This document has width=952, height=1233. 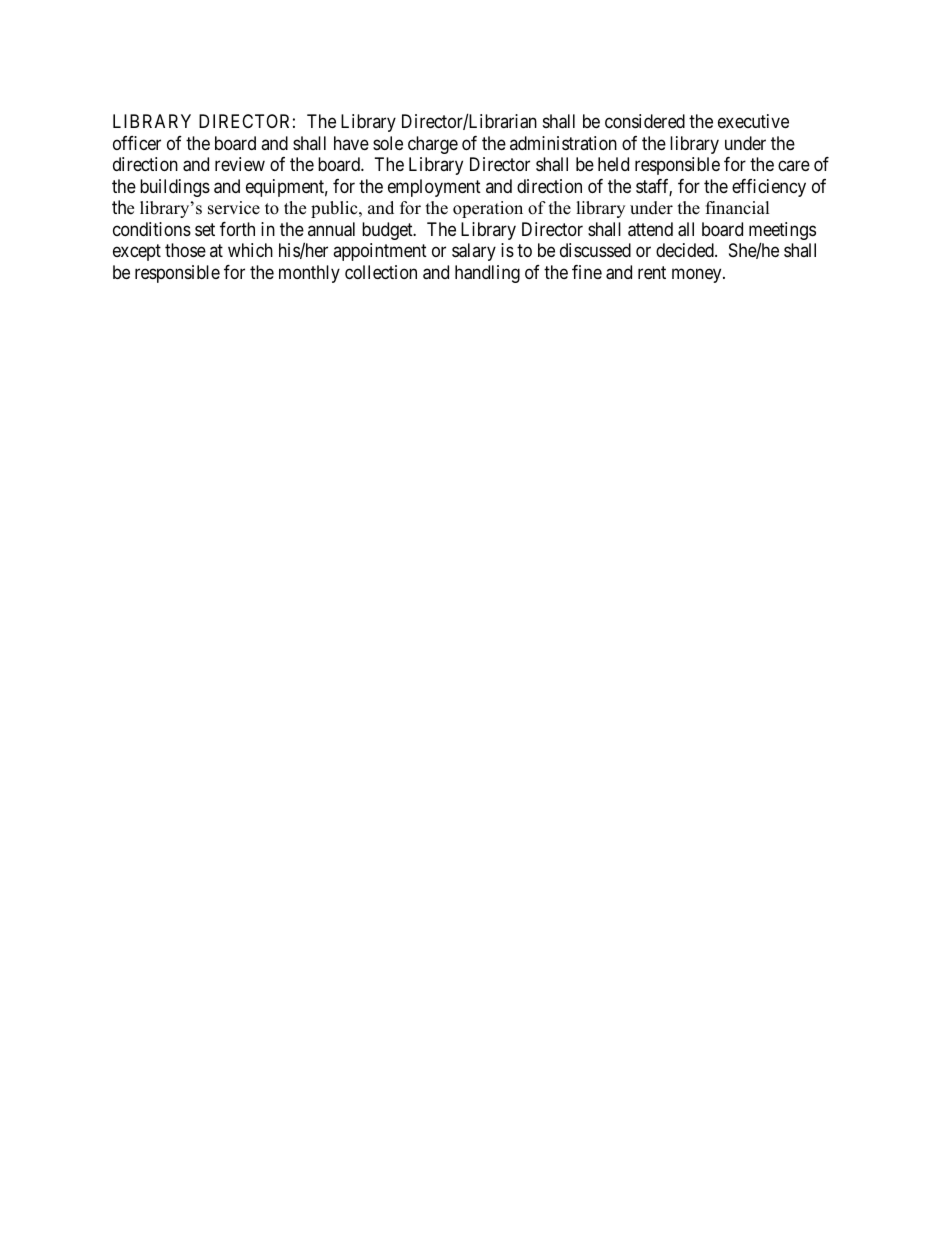 I want to click on care, so click(x=794, y=166).
